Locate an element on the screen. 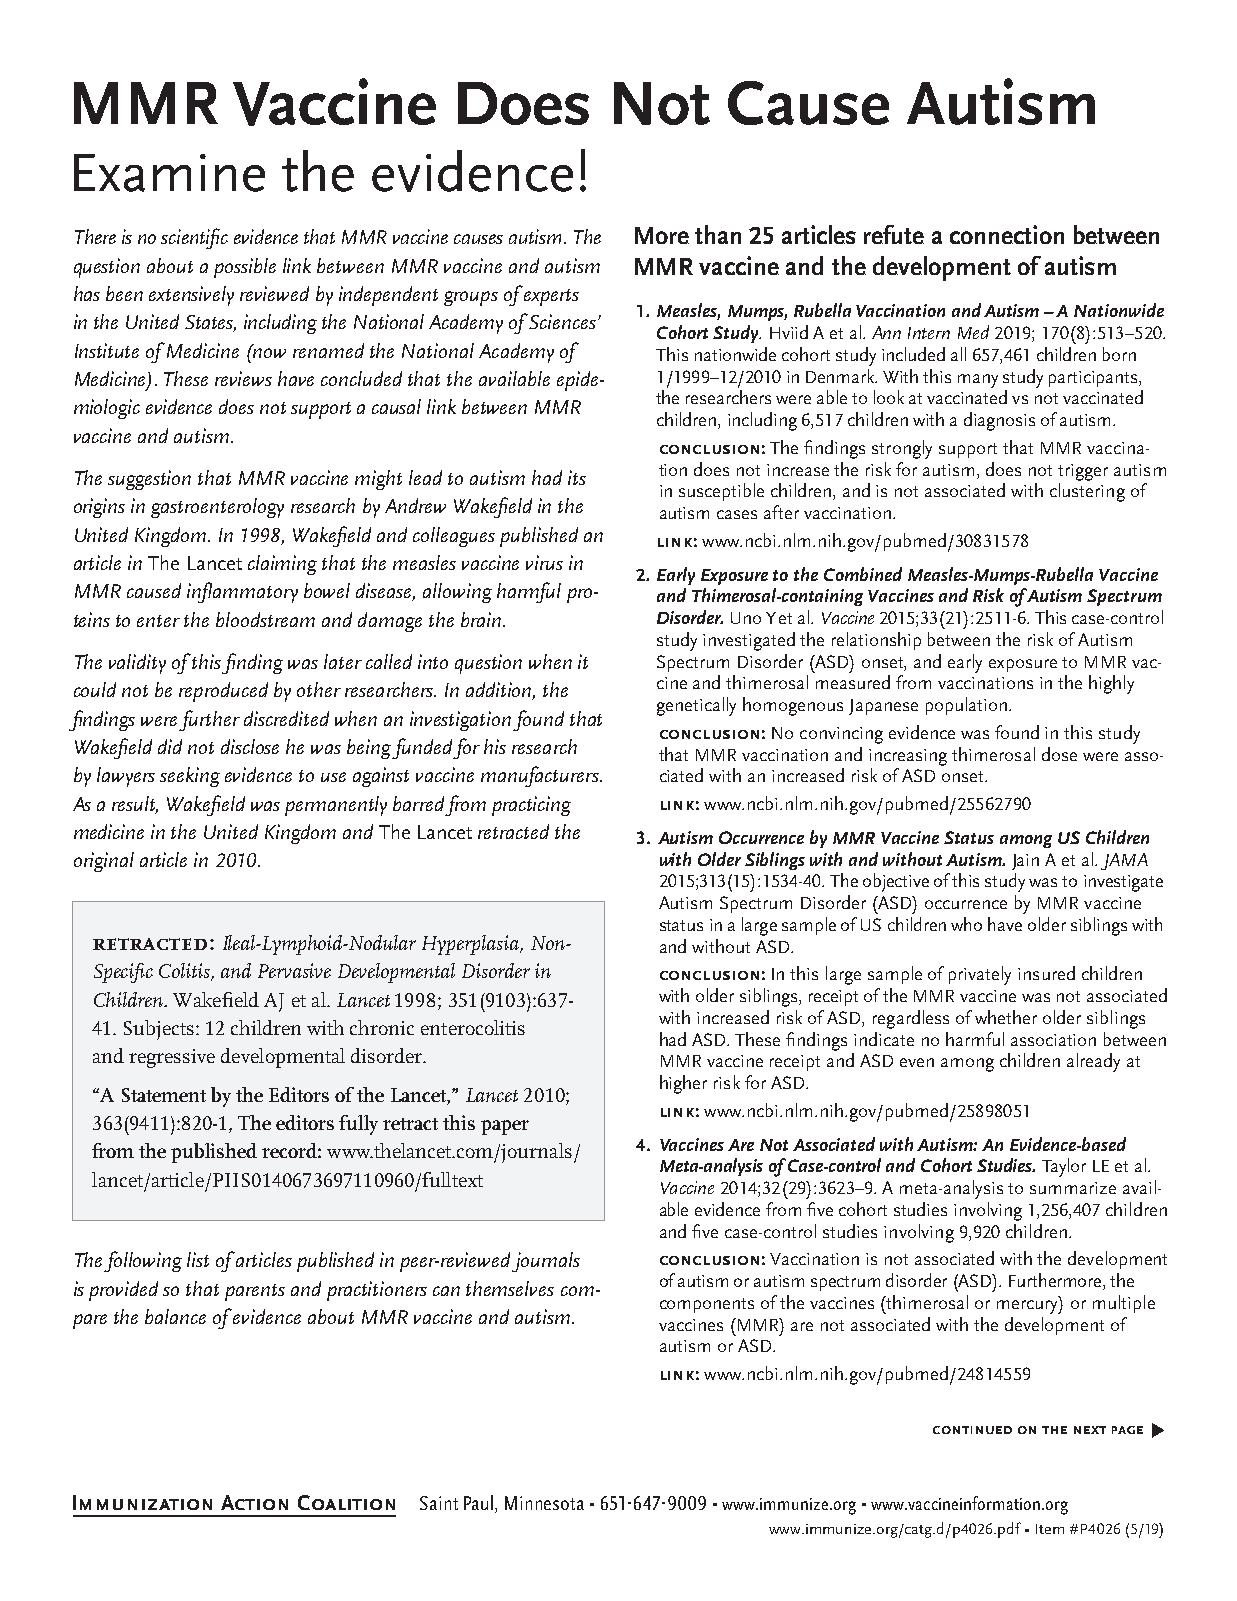  Item is located at coordinates (1050, 1529).
